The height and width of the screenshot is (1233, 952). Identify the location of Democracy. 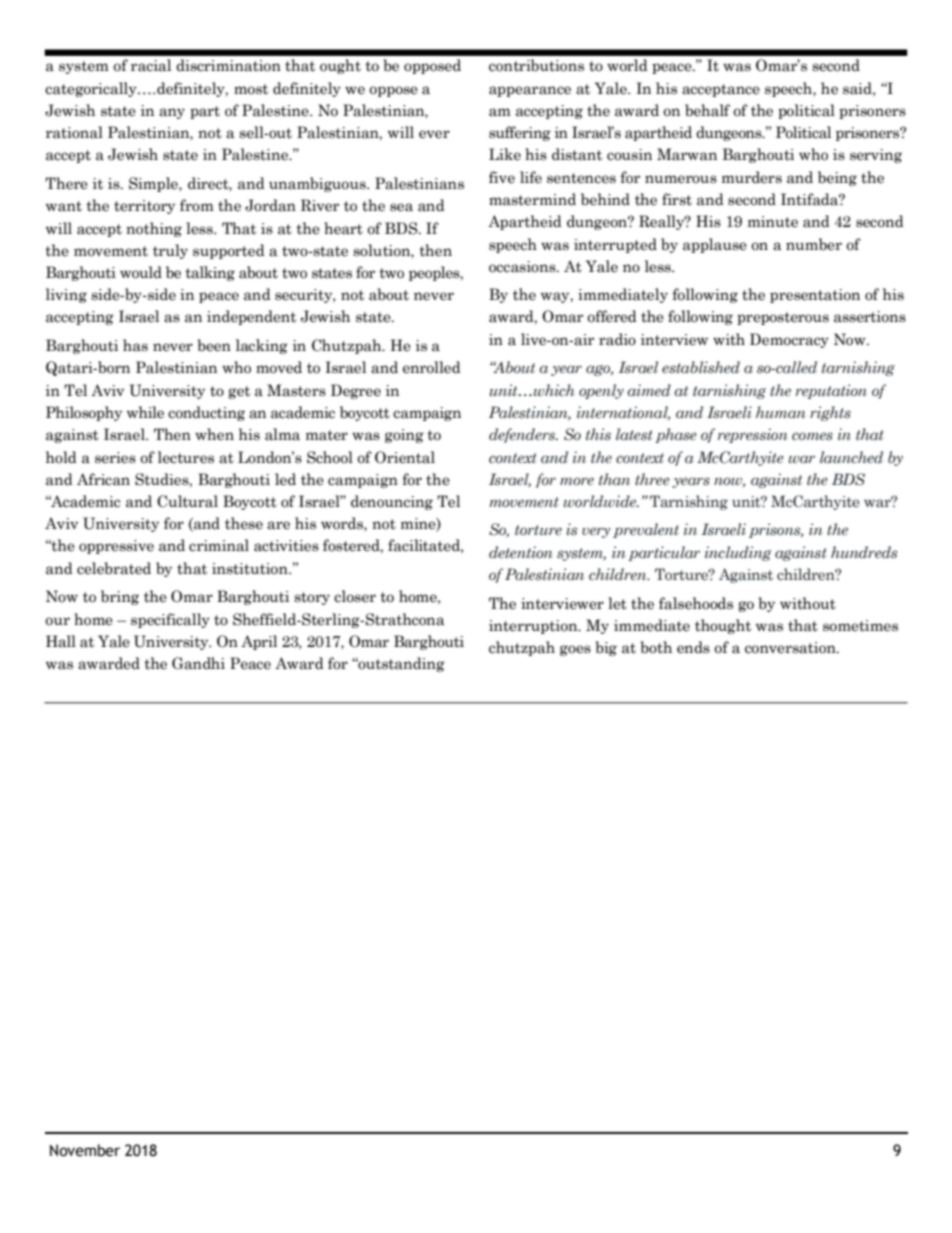
(789, 340).
